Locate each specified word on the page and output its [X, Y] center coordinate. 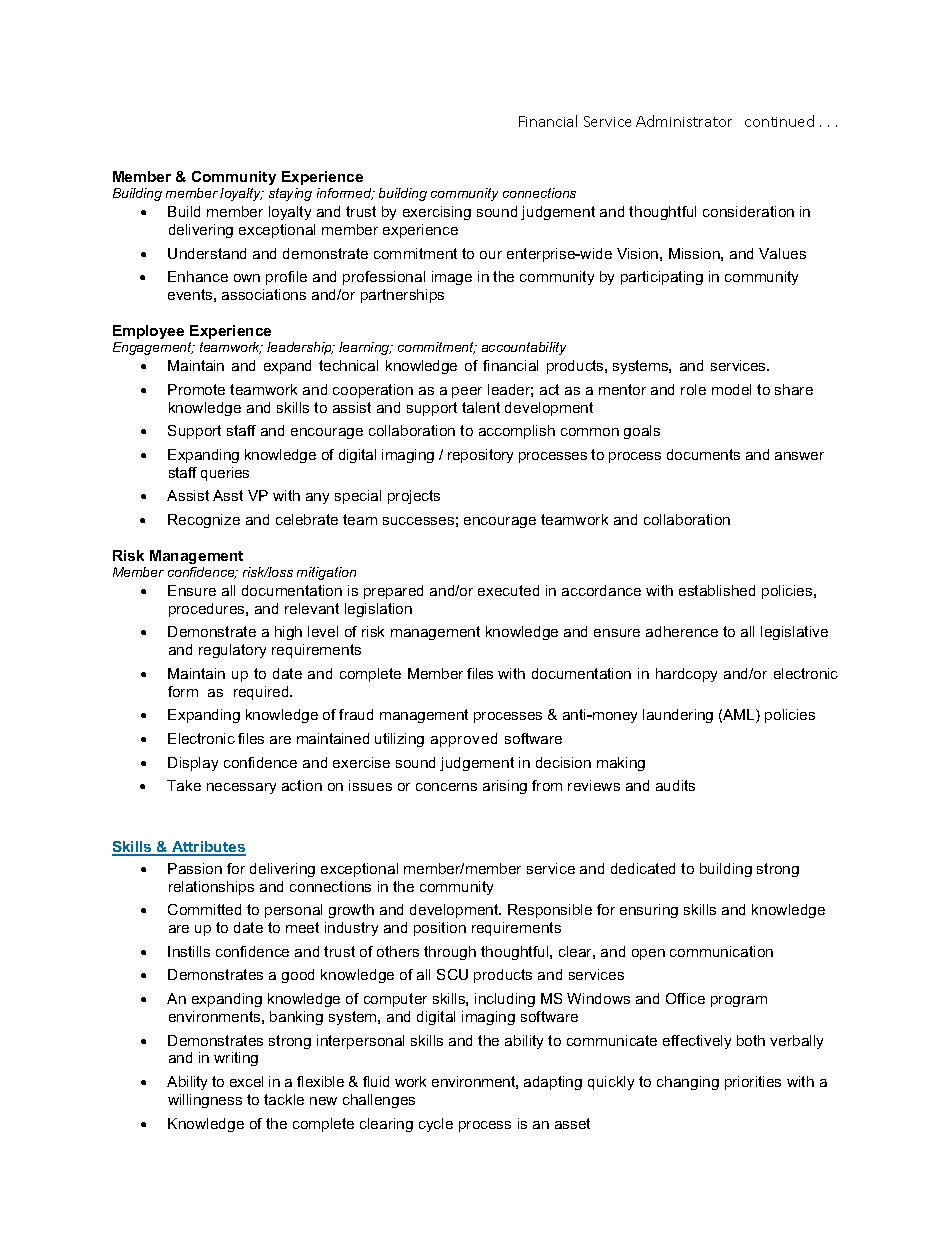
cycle [436, 1125]
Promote [196, 389]
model [731, 389]
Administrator [684, 121]
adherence [682, 631]
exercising [437, 213]
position [440, 929]
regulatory [232, 651]
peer [467, 392]
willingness [205, 1101]
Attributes [208, 848]
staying [290, 194]
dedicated [643, 868]
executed [508, 590]
